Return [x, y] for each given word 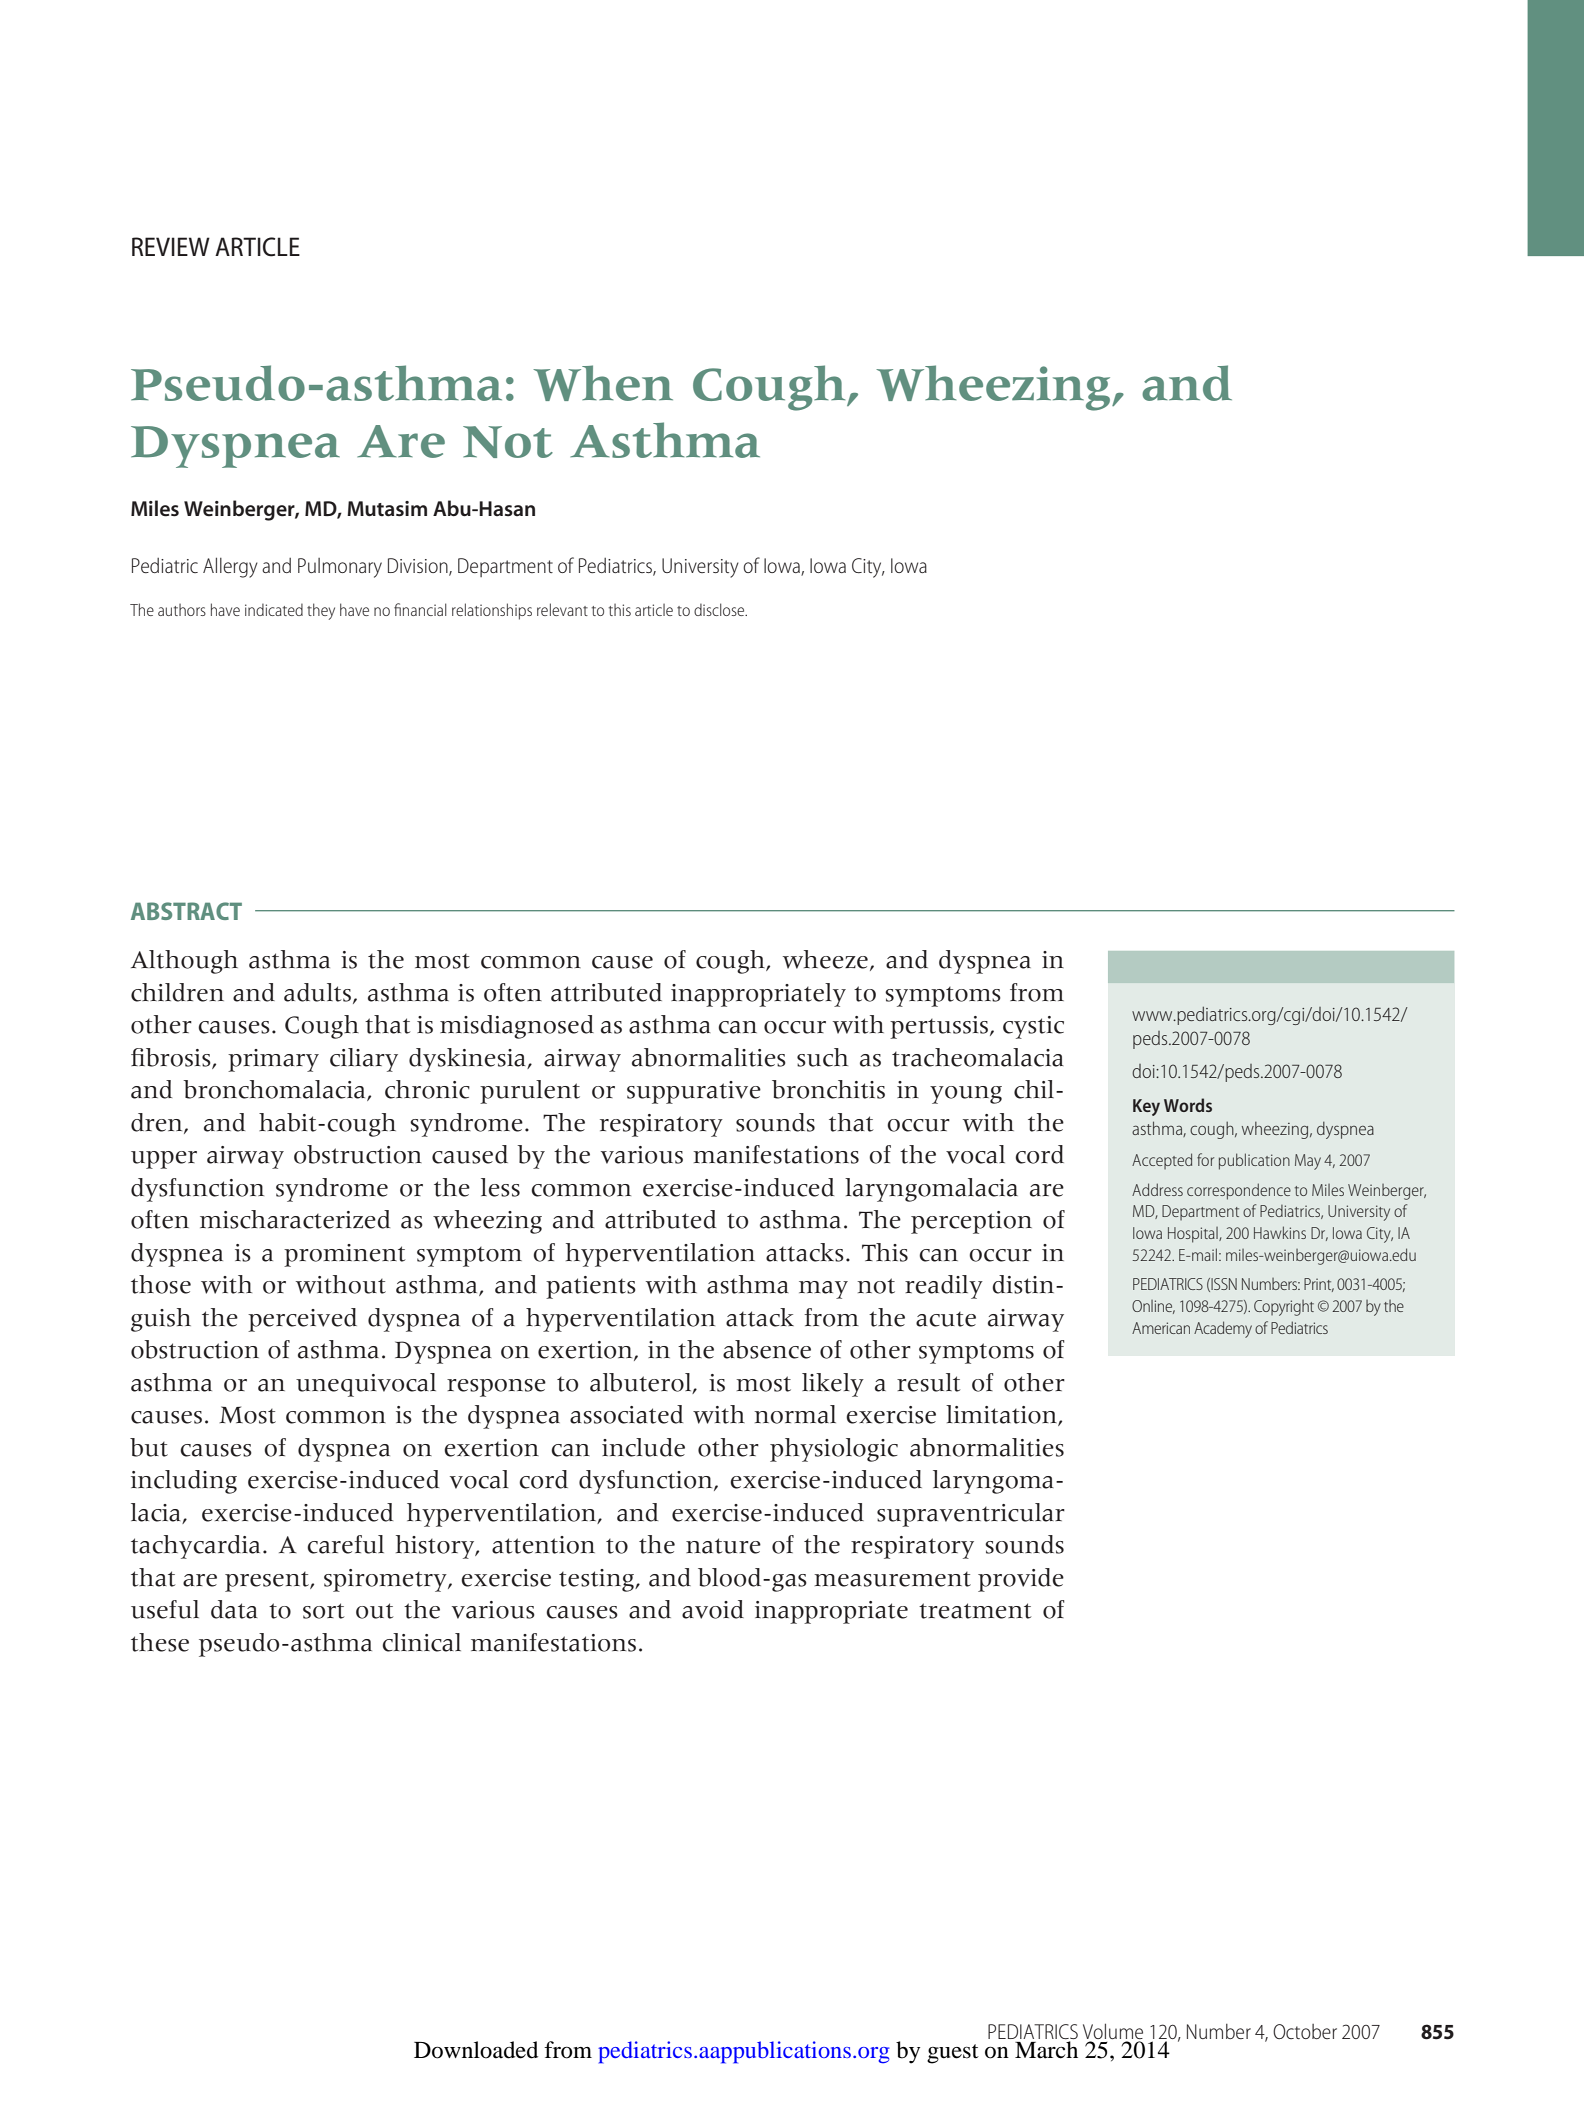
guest [953, 2054]
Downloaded [476, 2050]
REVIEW [171, 246]
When [603, 383]
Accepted [1162, 1161]
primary [273, 1060]
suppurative [694, 1092]
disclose [720, 609]
